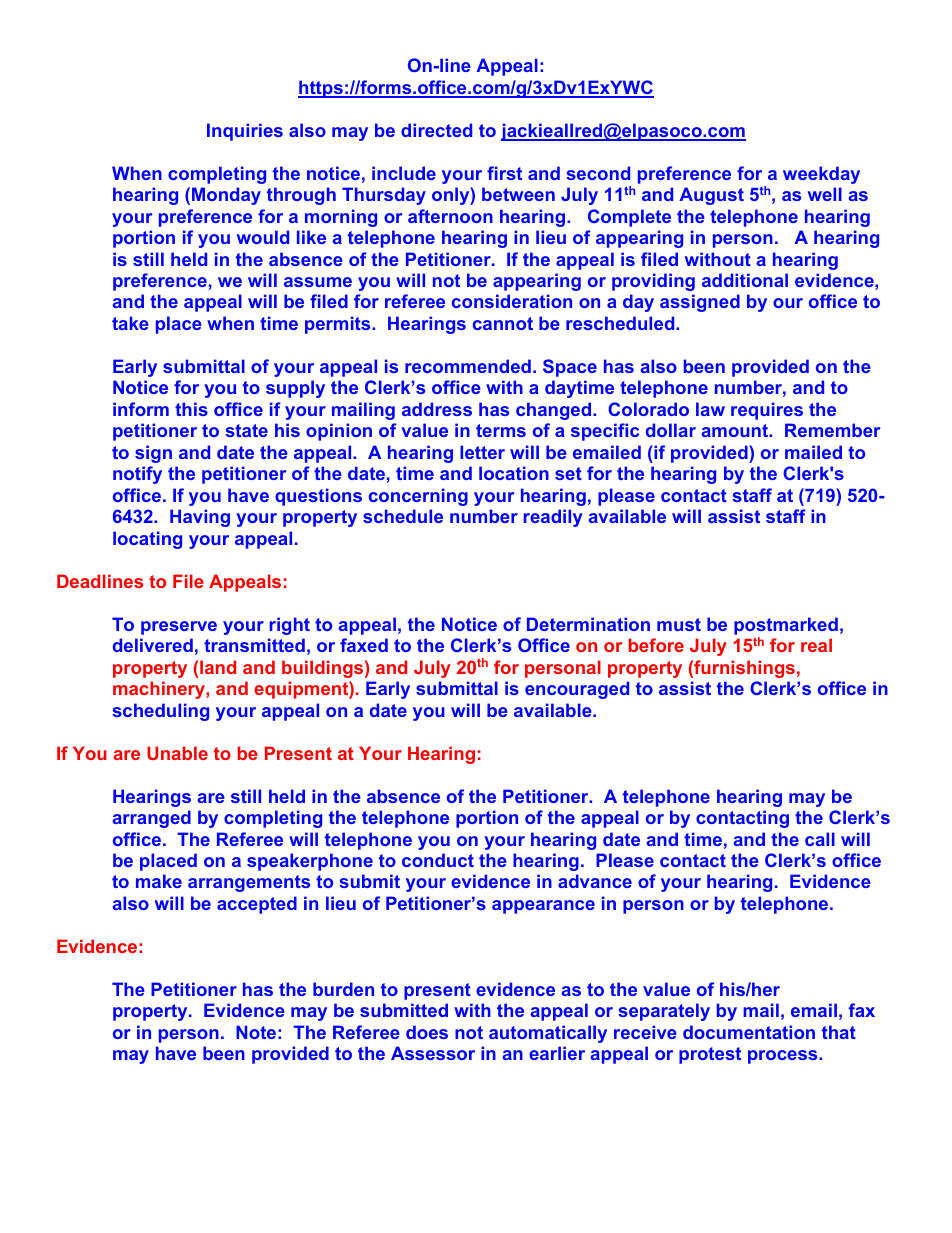 The height and width of the screenshot is (1233, 952). Describe the element at coordinates (482, 452) in the screenshot. I see `letter` at that location.
